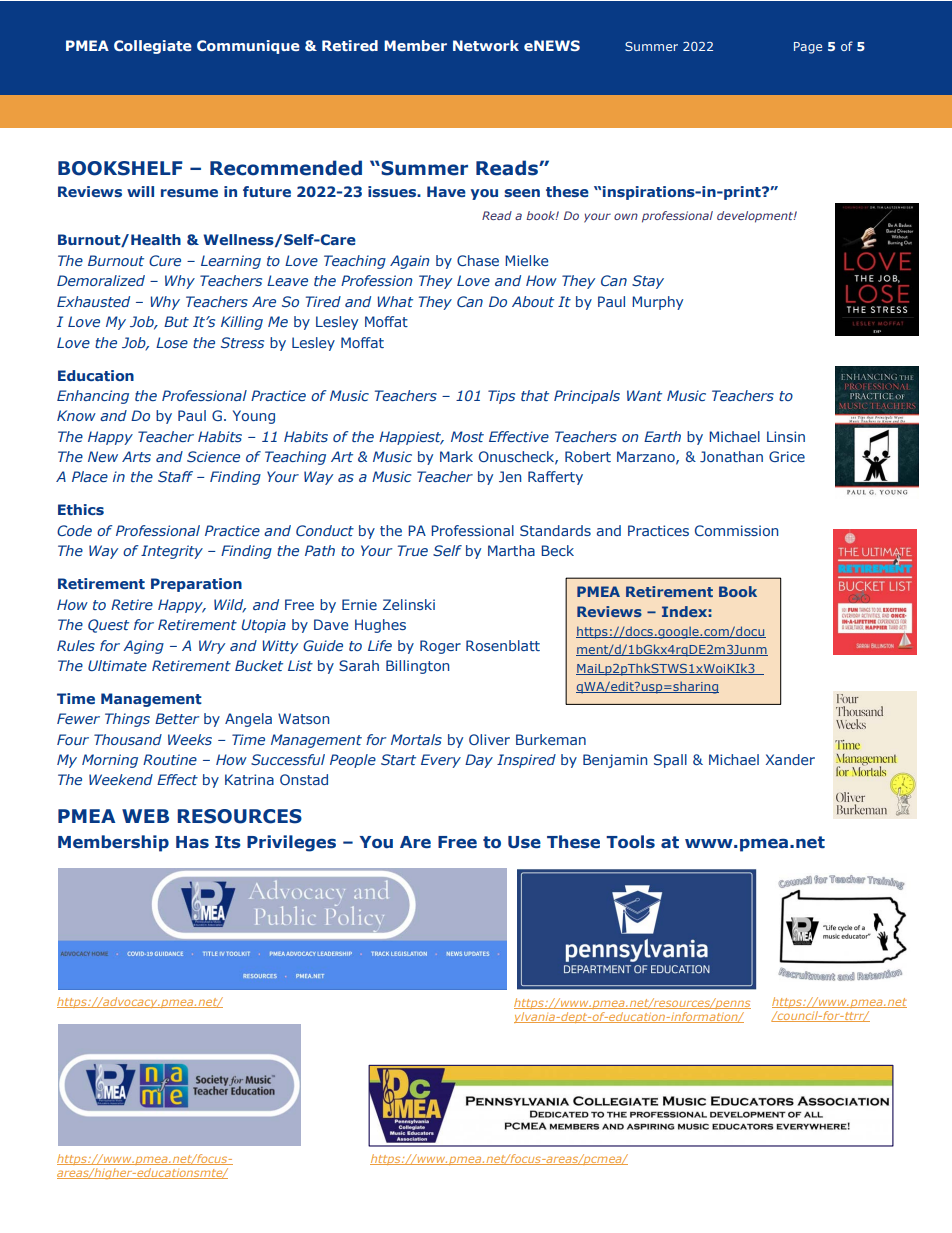  Describe the element at coordinates (808, 48) in the screenshot. I see `Page` at that location.
